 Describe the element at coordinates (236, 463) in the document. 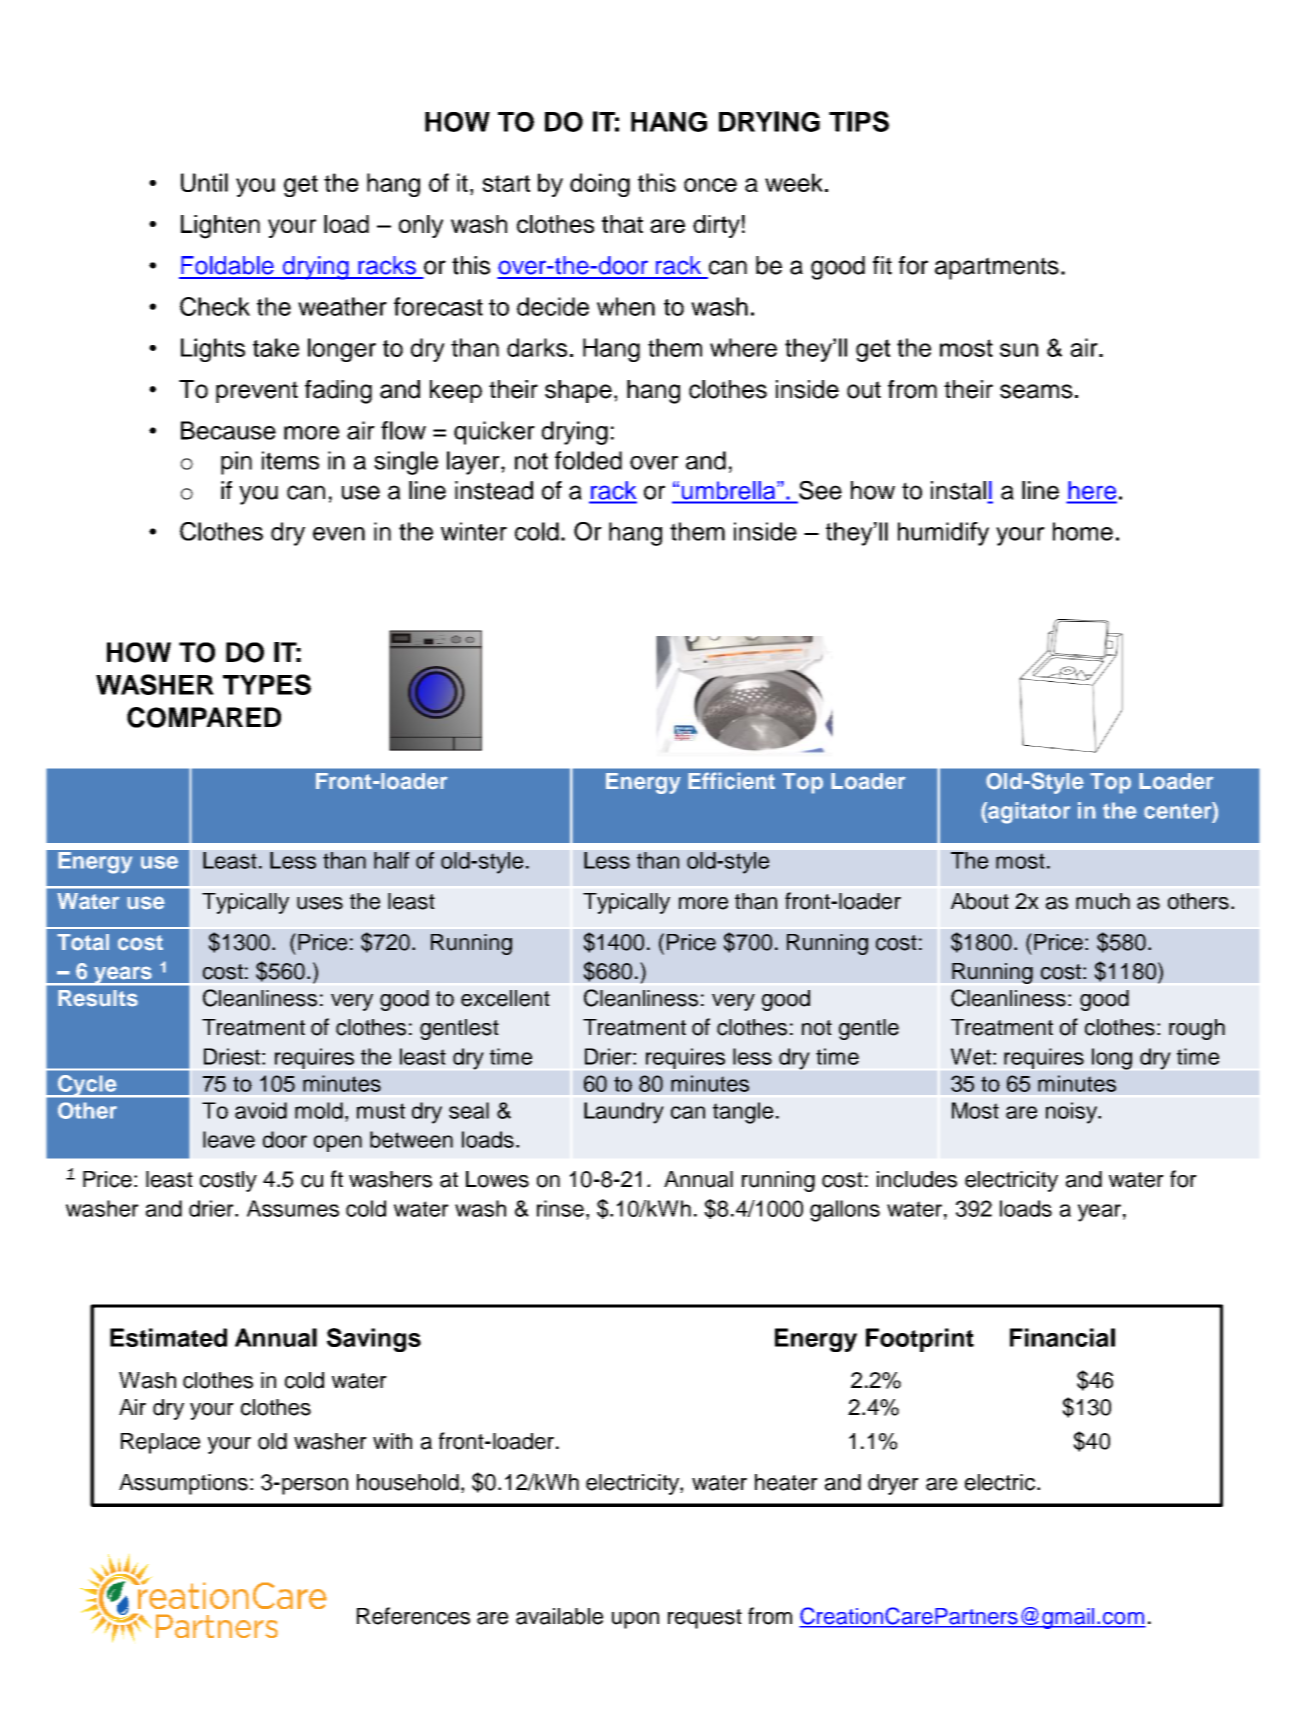

I see `pin` at that location.
